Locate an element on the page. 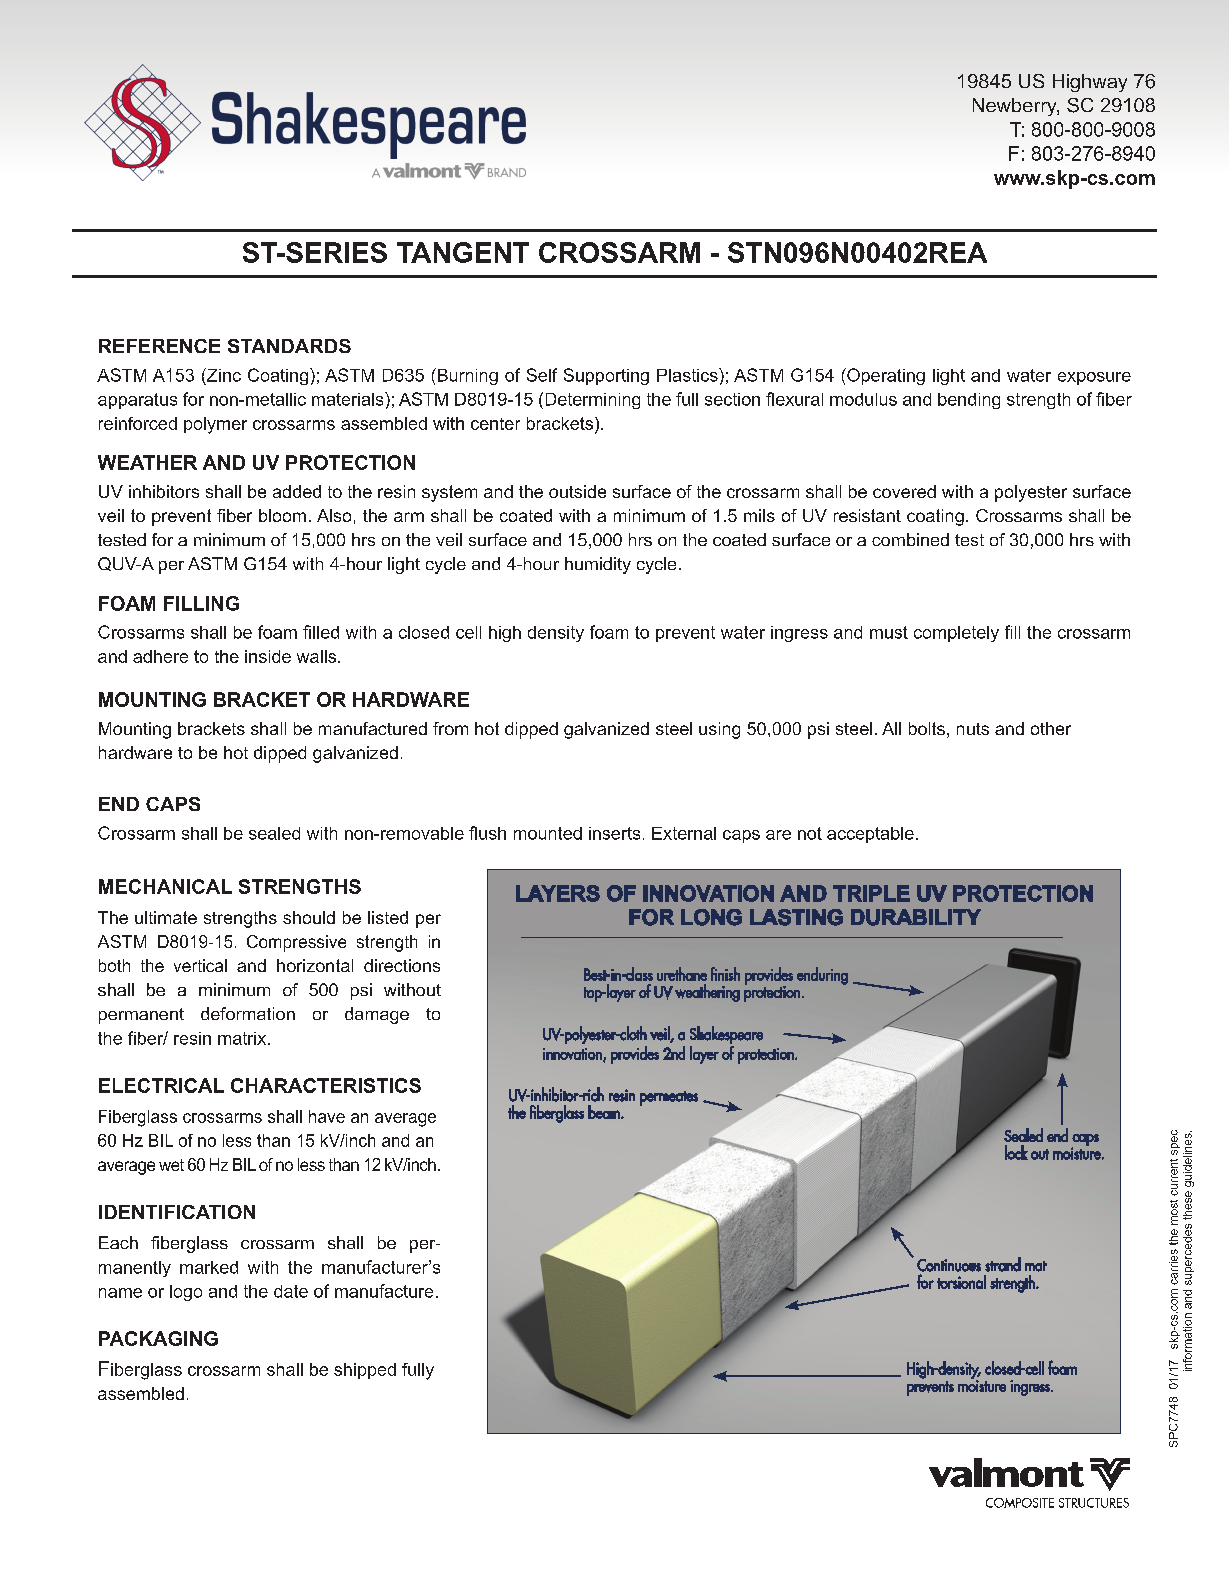 This document has width=1229, height=1591. TANGENT is located at coordinates (463, 252).
